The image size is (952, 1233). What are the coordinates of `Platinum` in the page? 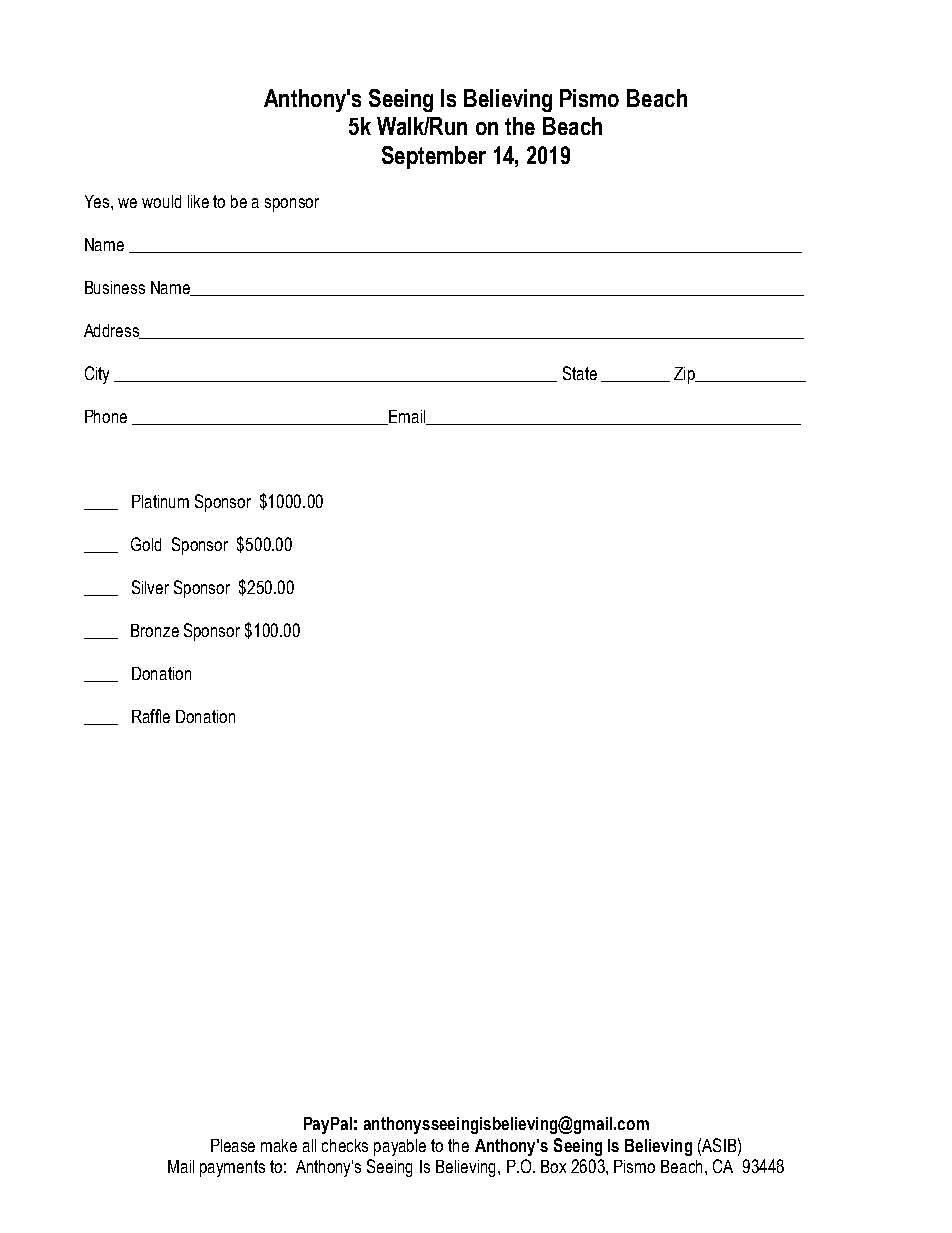 It's located at (160, 501).
